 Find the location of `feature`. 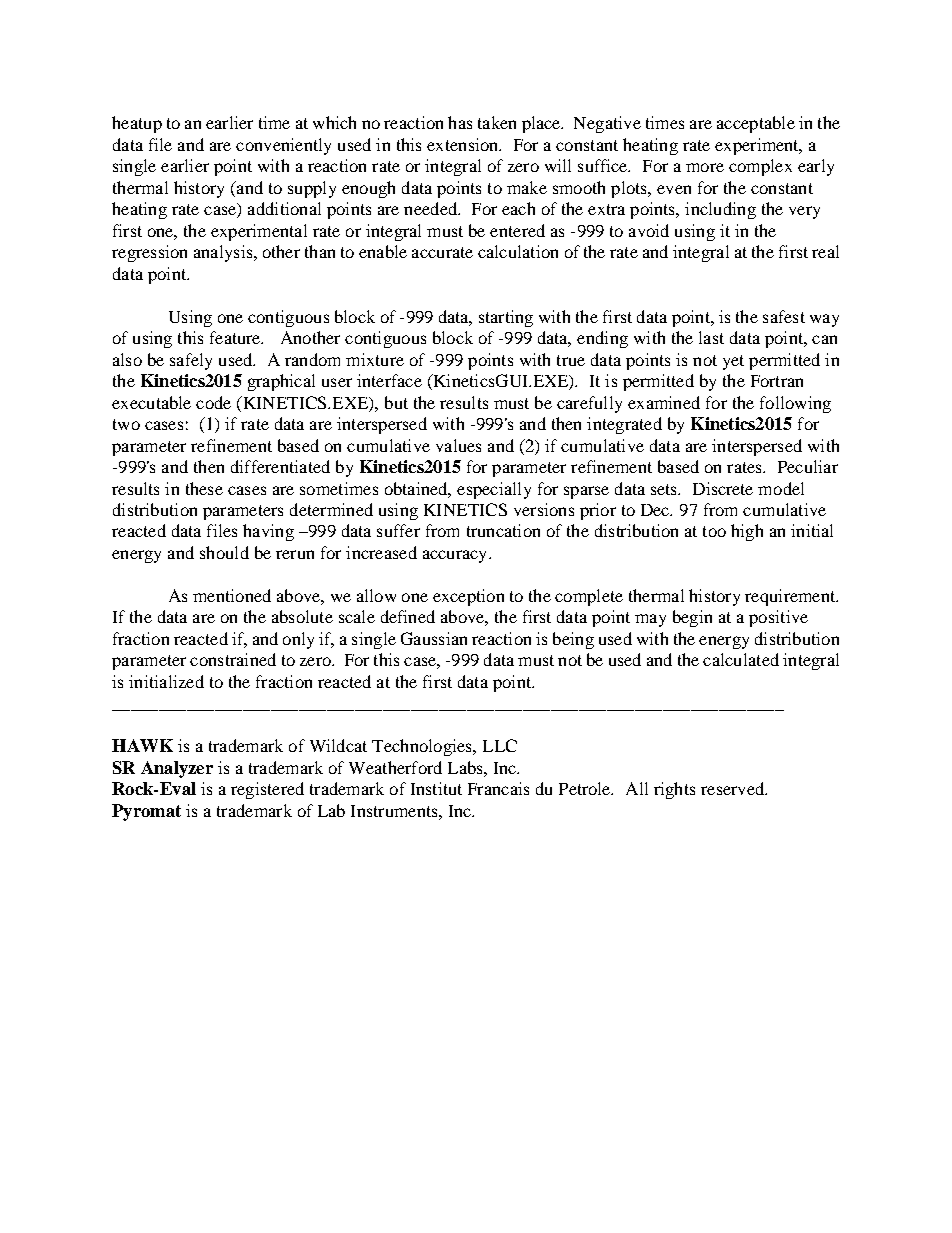

feature is located at coordinates (236, 337).
